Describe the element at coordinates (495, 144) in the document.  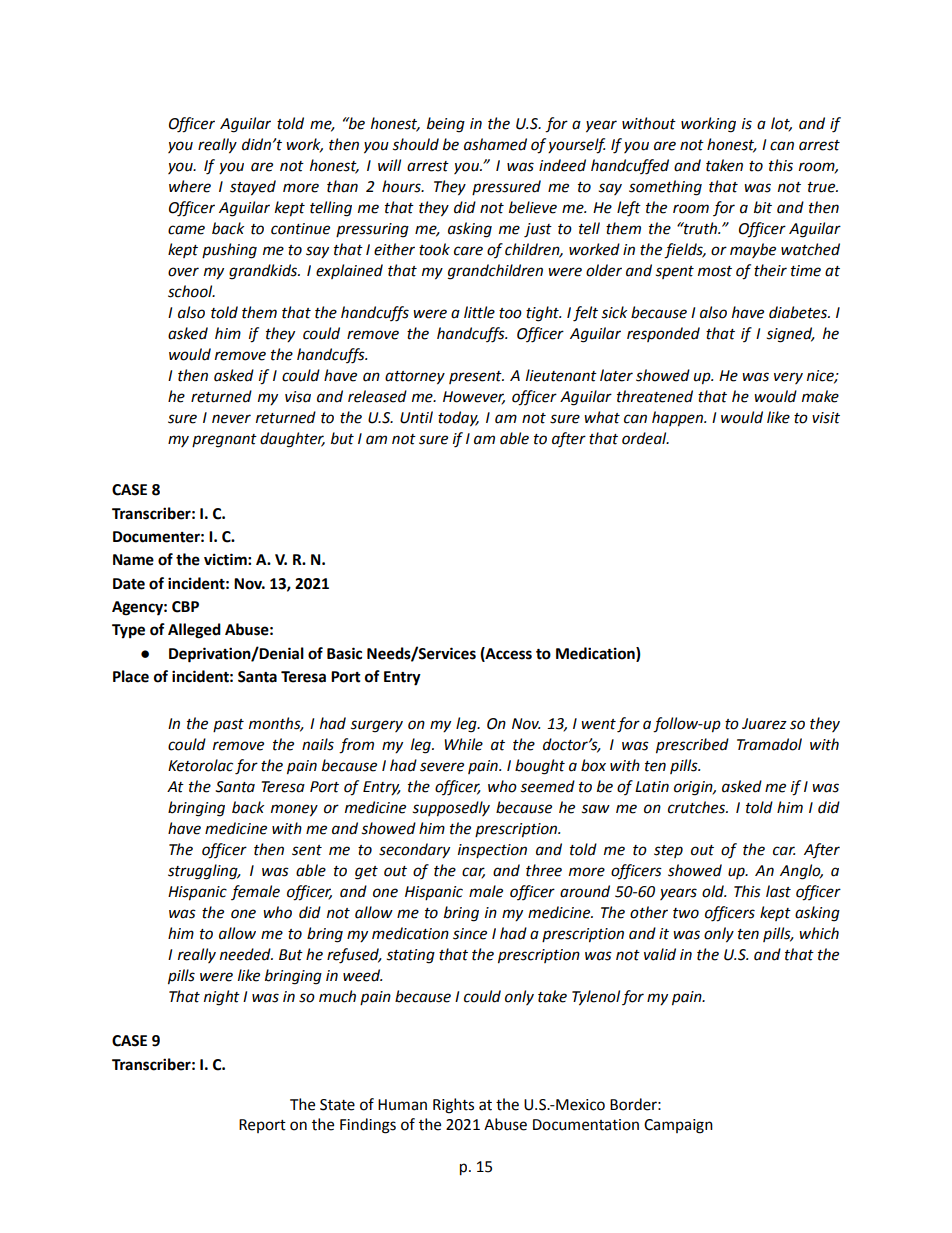
I see `ashamed` at that location.
